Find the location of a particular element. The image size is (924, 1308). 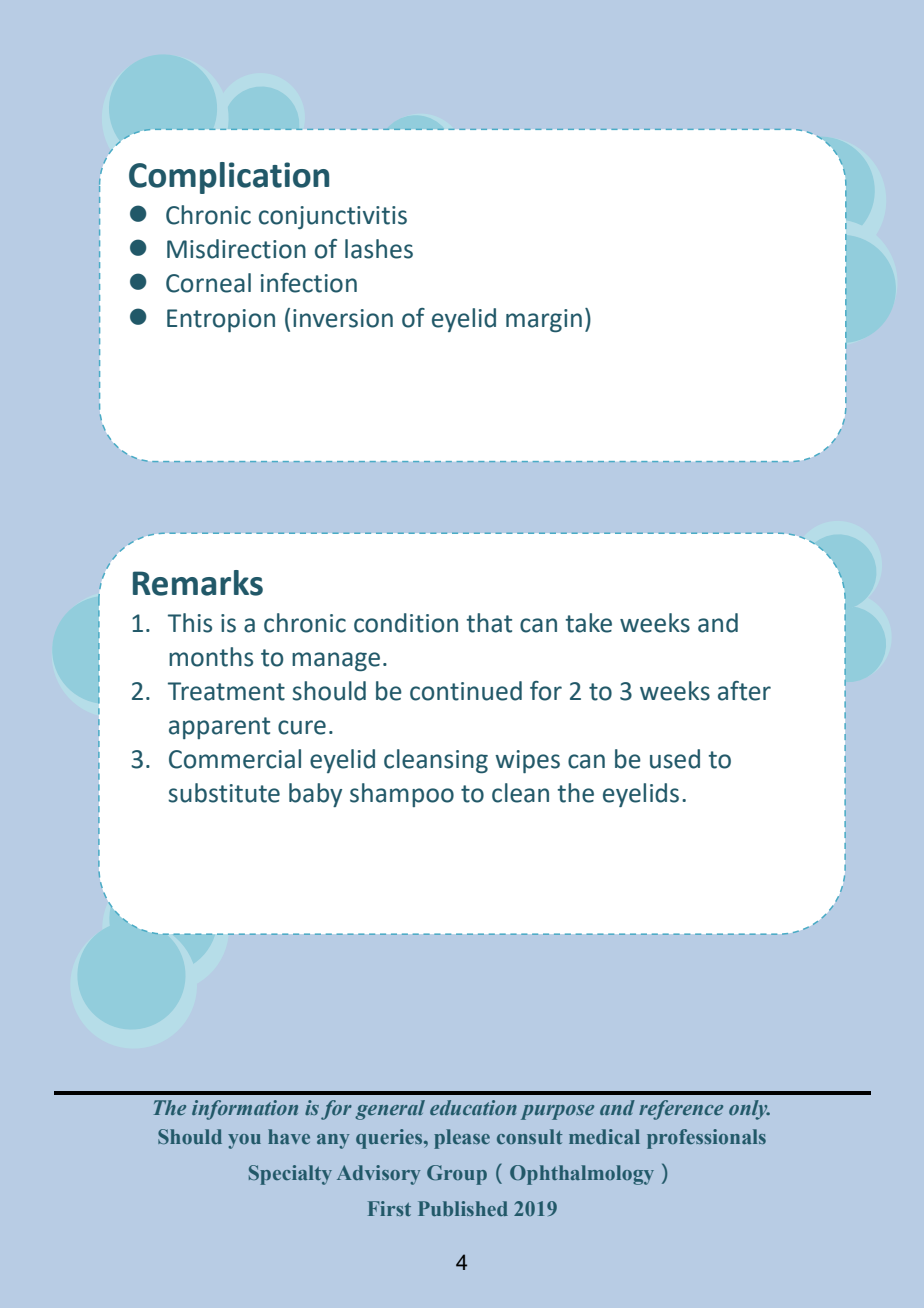

Specialty is located at coordinates (290, 1175).
